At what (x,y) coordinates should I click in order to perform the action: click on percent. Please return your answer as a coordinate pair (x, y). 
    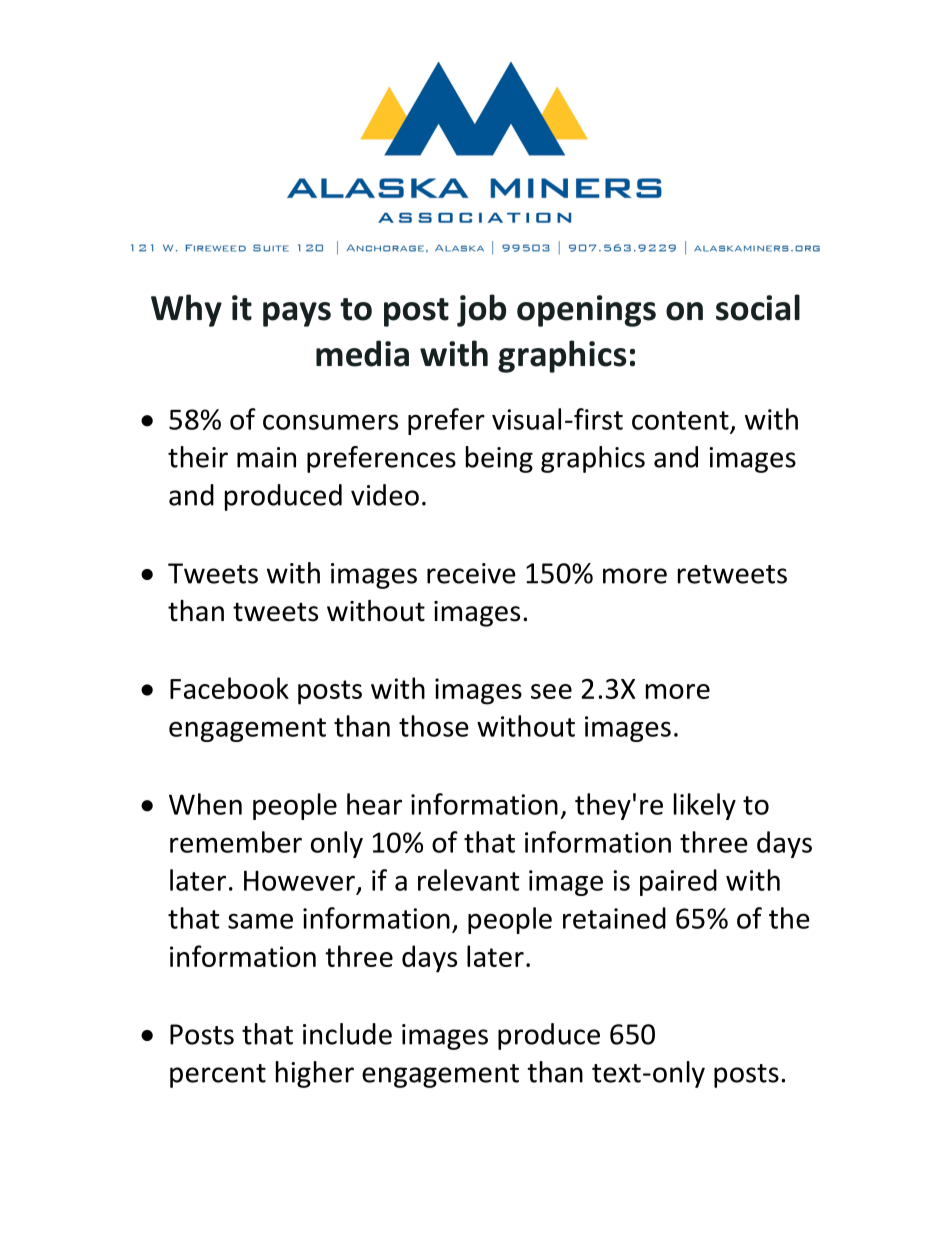
    Looking at the image, I should click on (218, 1076).
